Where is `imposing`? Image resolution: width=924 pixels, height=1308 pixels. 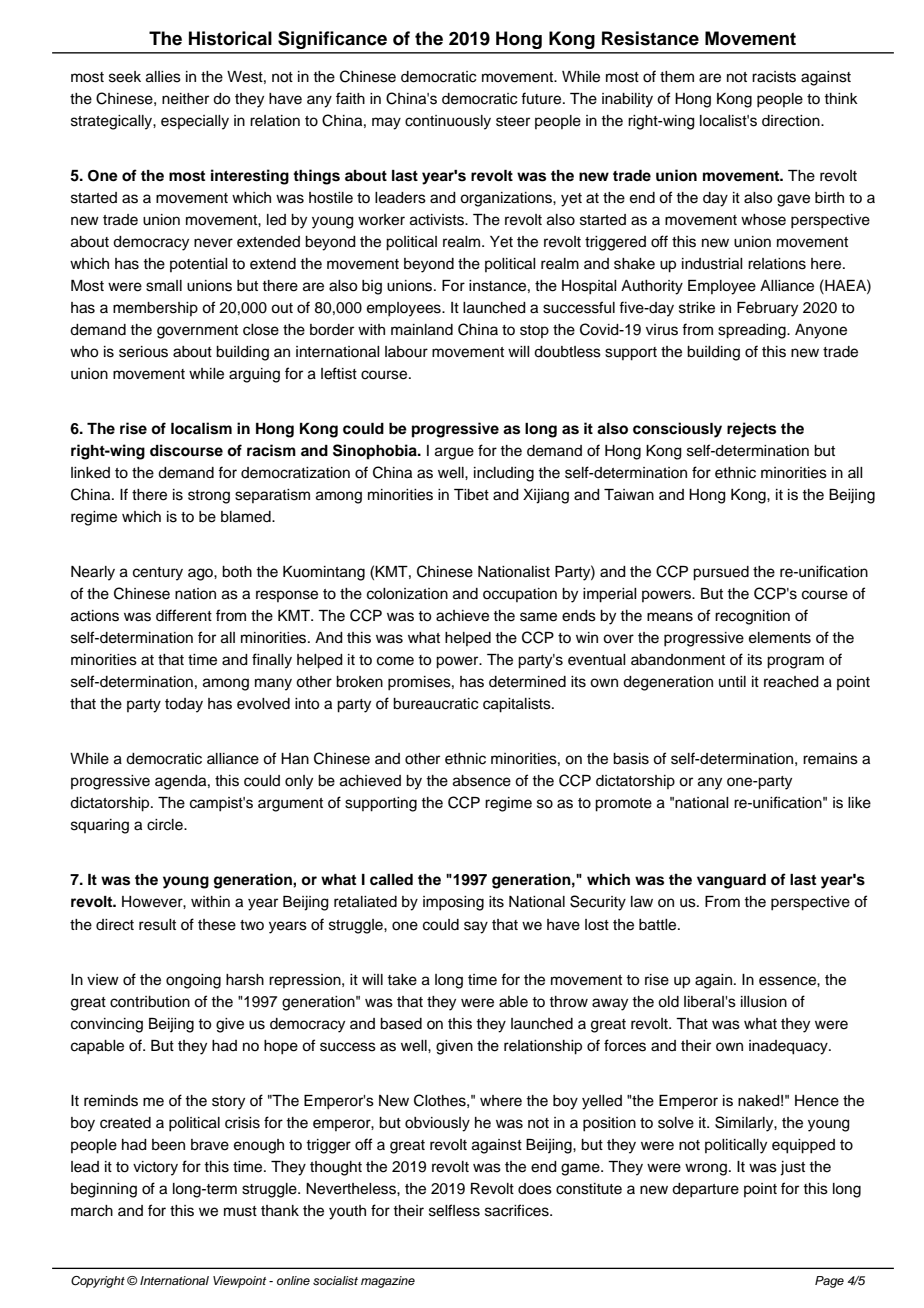
imposing is located at coordinates (453, 903).
